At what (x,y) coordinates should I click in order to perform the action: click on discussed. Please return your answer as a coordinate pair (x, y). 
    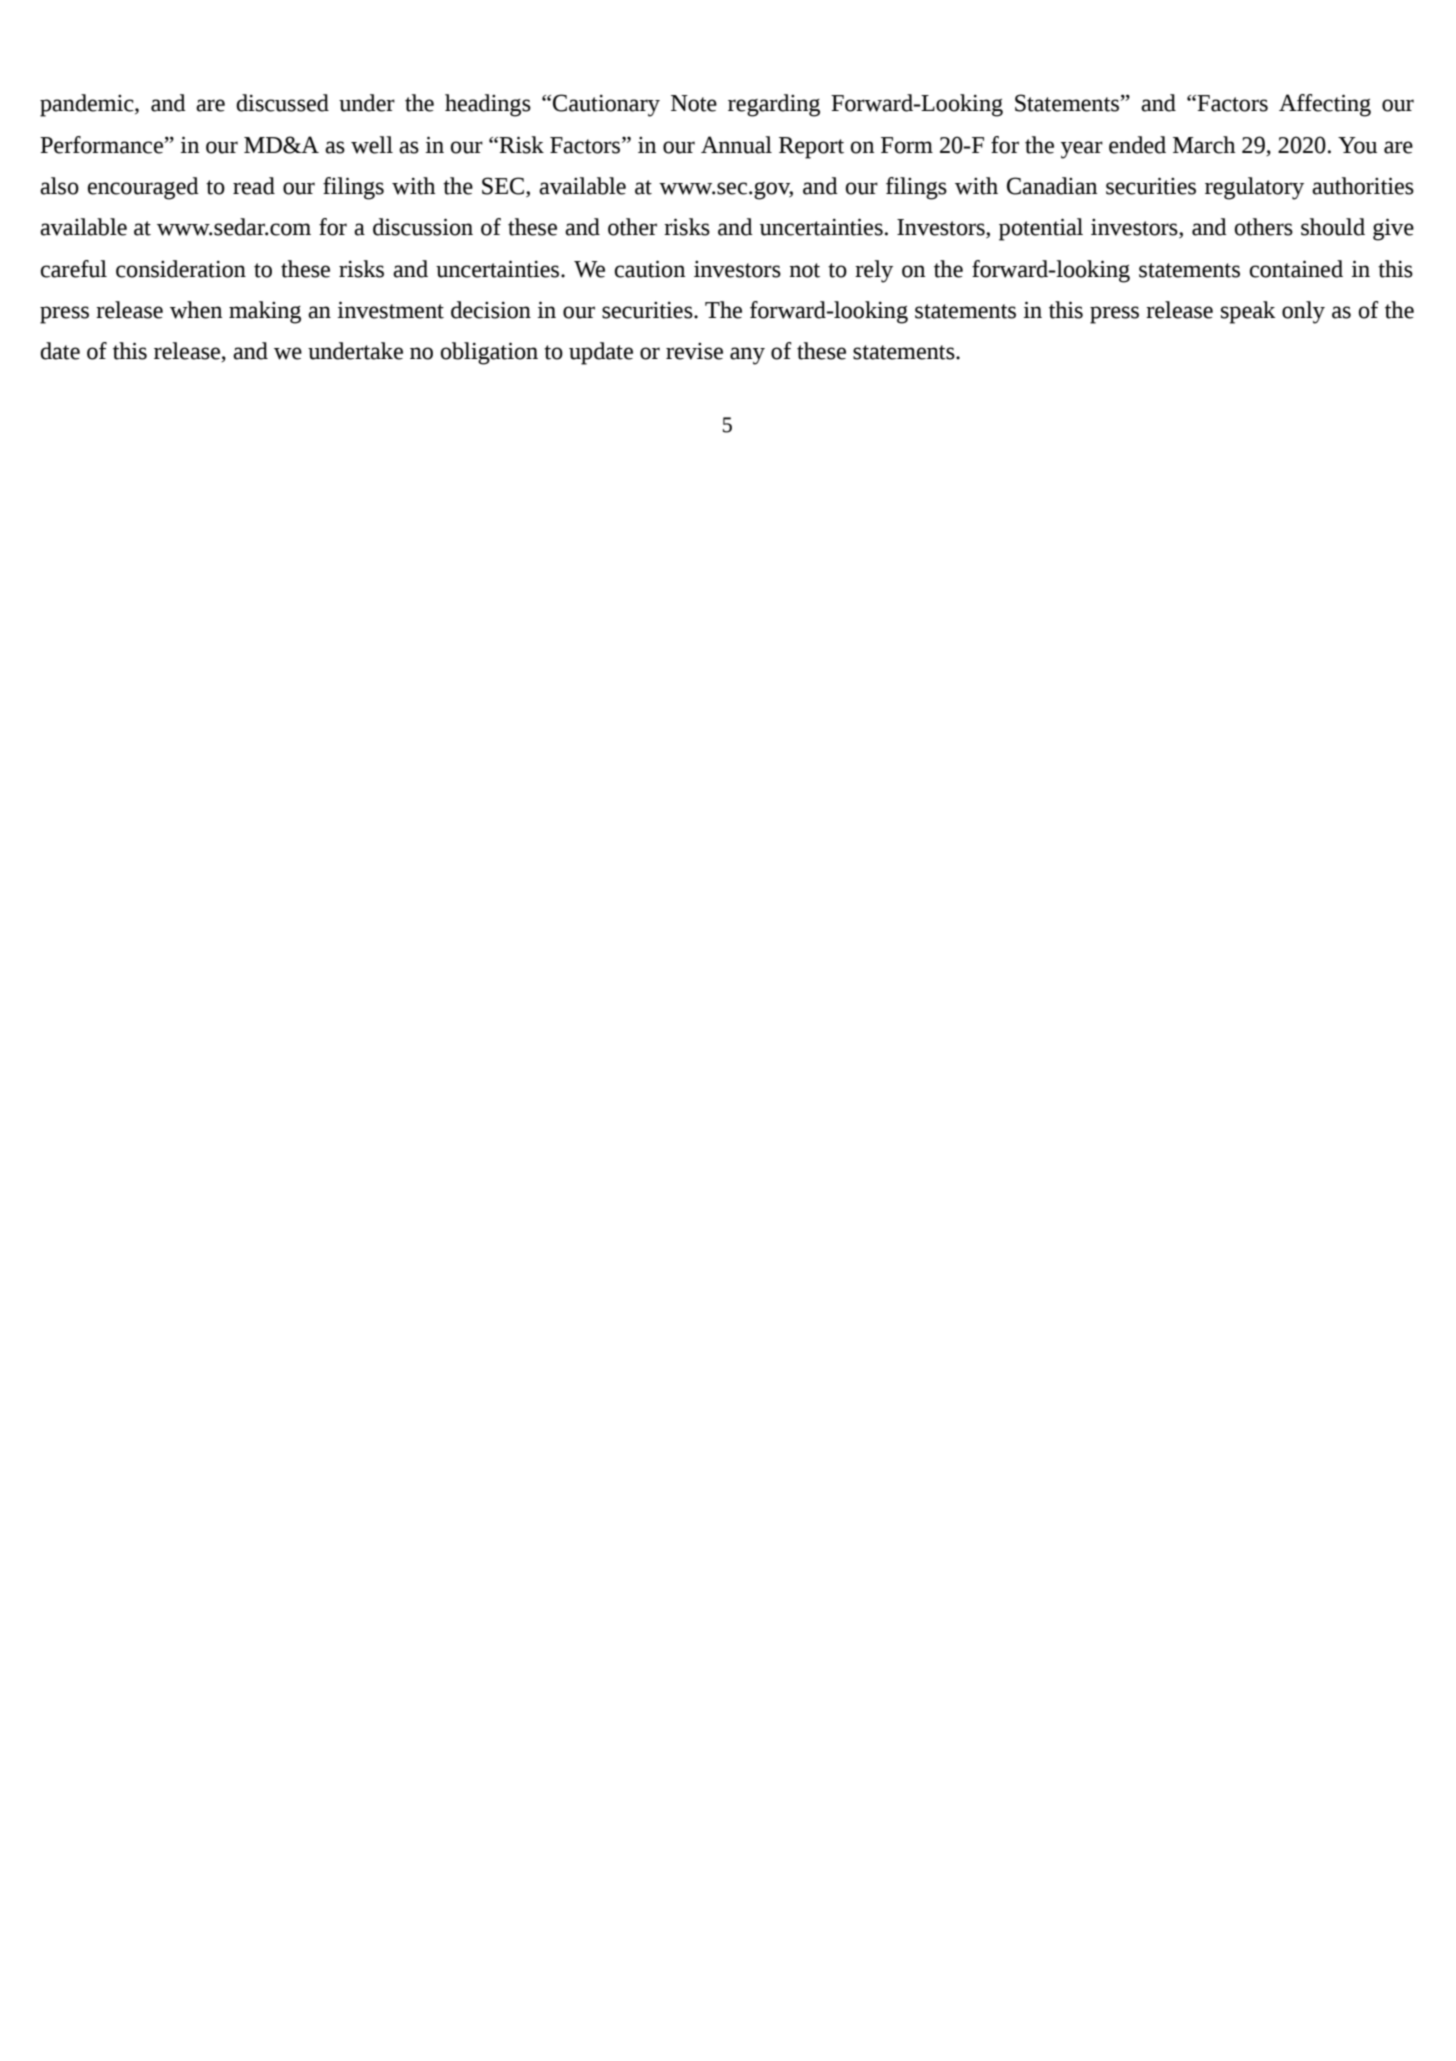
    Looking at the image, I should click on (282, 103).
